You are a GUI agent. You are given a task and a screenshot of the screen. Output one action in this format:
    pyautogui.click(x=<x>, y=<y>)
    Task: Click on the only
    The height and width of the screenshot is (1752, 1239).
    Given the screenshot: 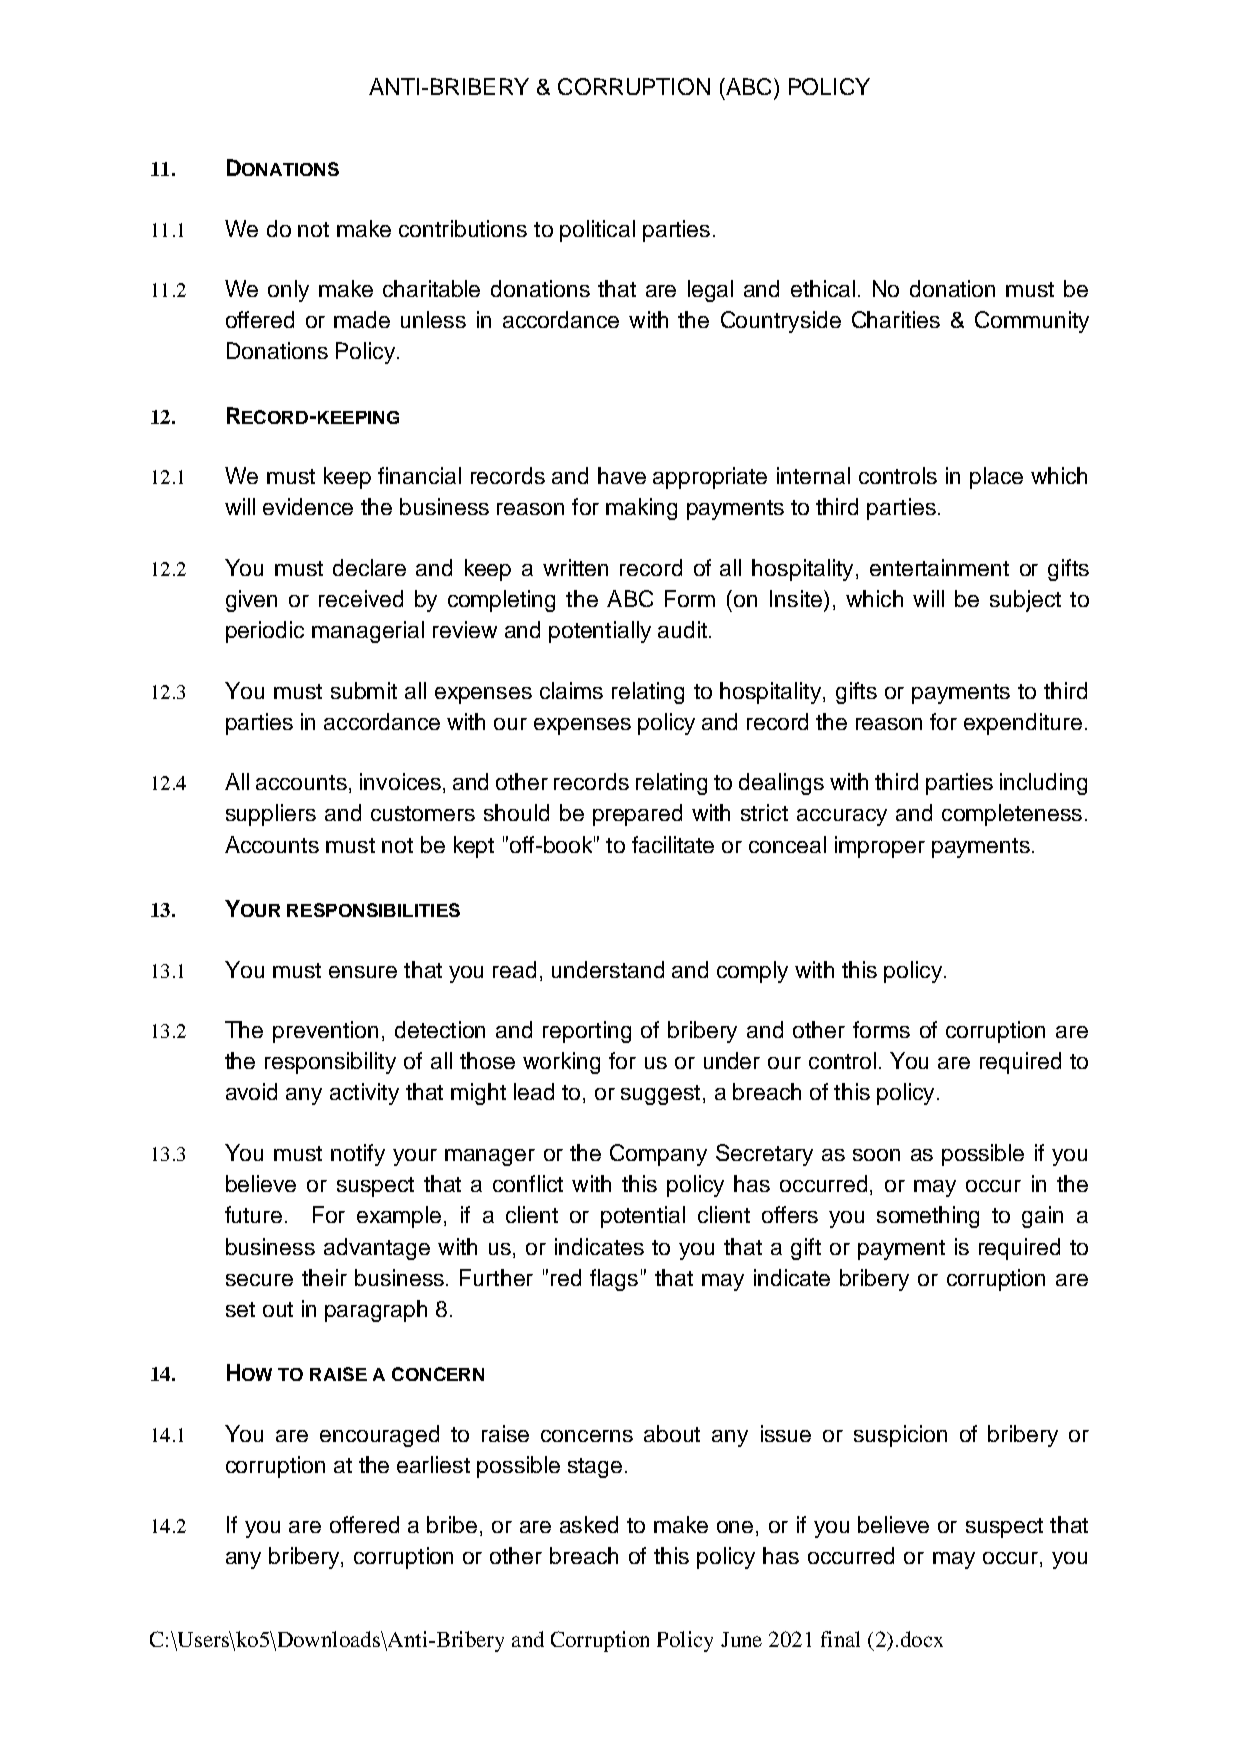 What is the action you would take?
    pyautogui.click(x=288, y=291)
